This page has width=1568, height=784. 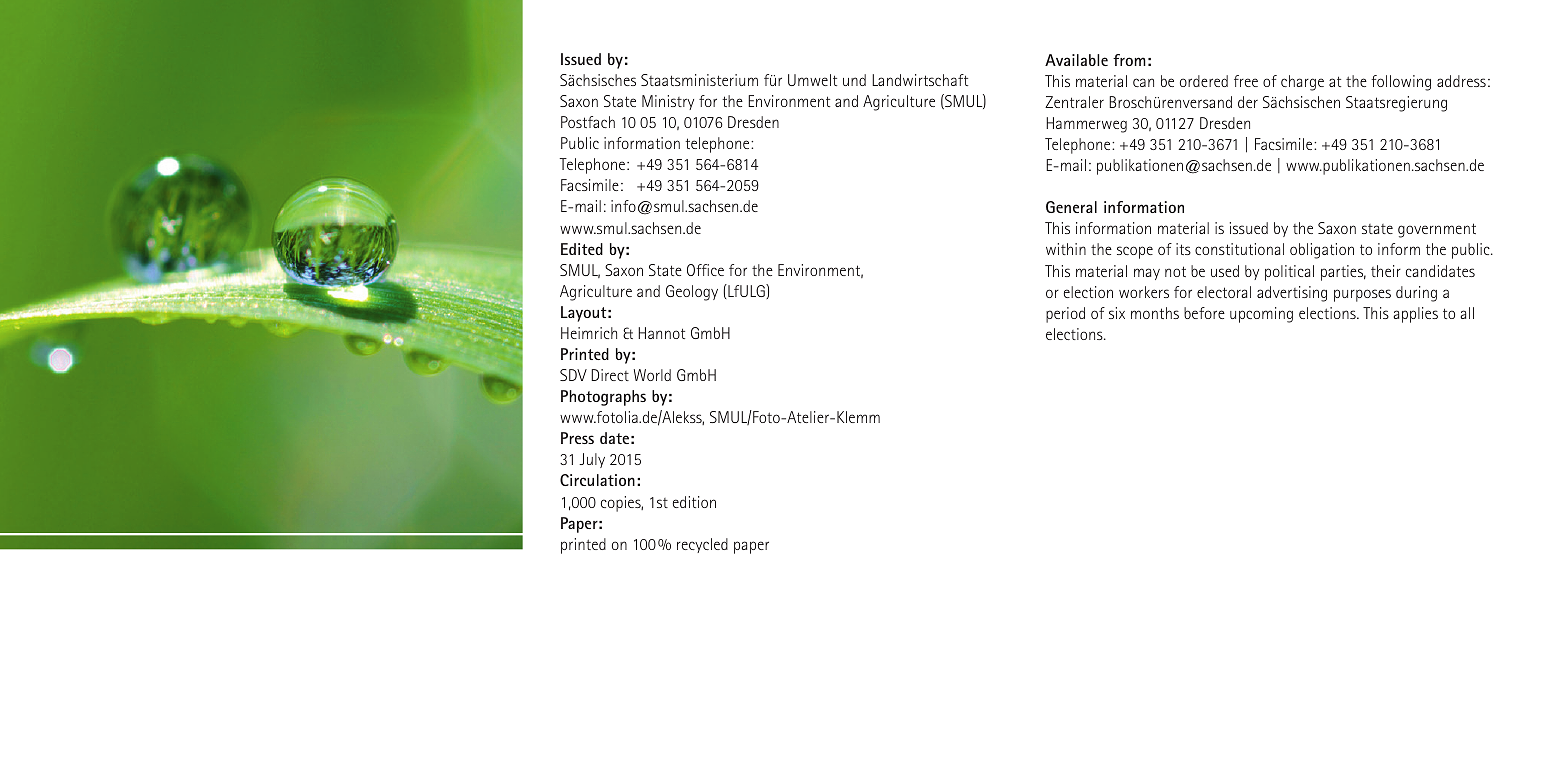 I want to click on purposes, so click(x=1362, y=295).
